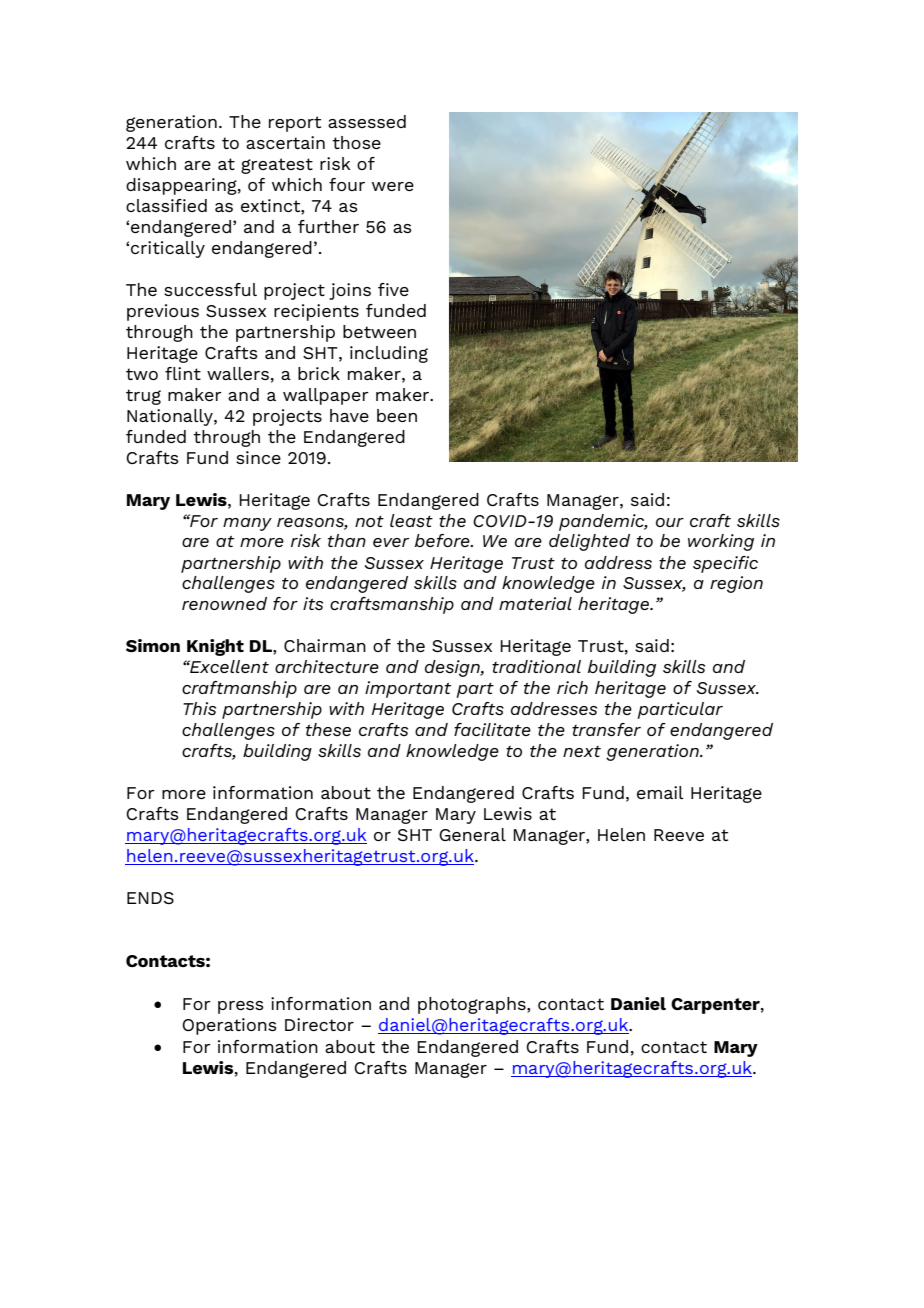 This document has width=924, height=1308. Describe the element at coordinates (224, 603) in the document. I see `renowned` at that location.
